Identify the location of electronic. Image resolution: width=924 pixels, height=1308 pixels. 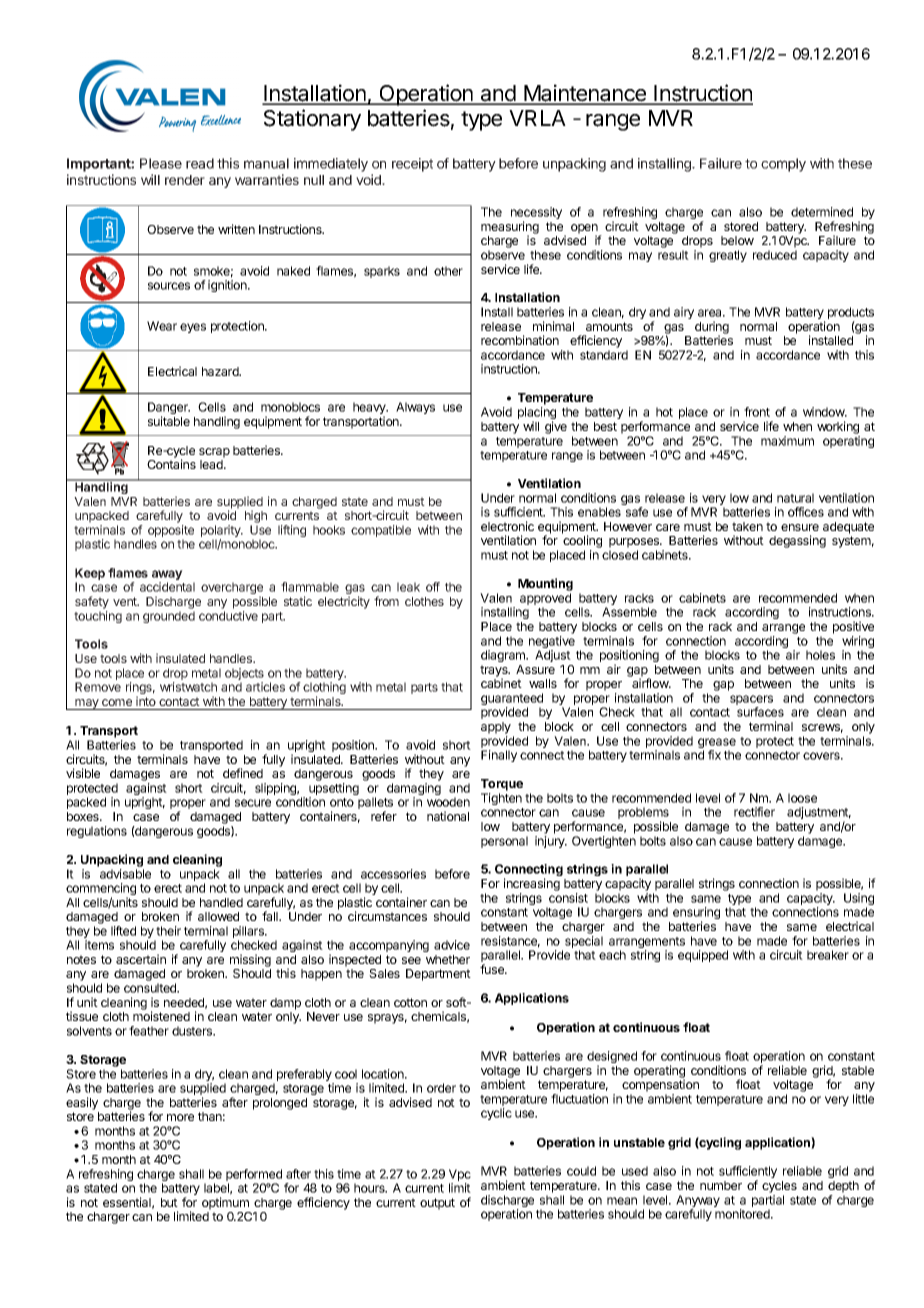
(507, 526).
